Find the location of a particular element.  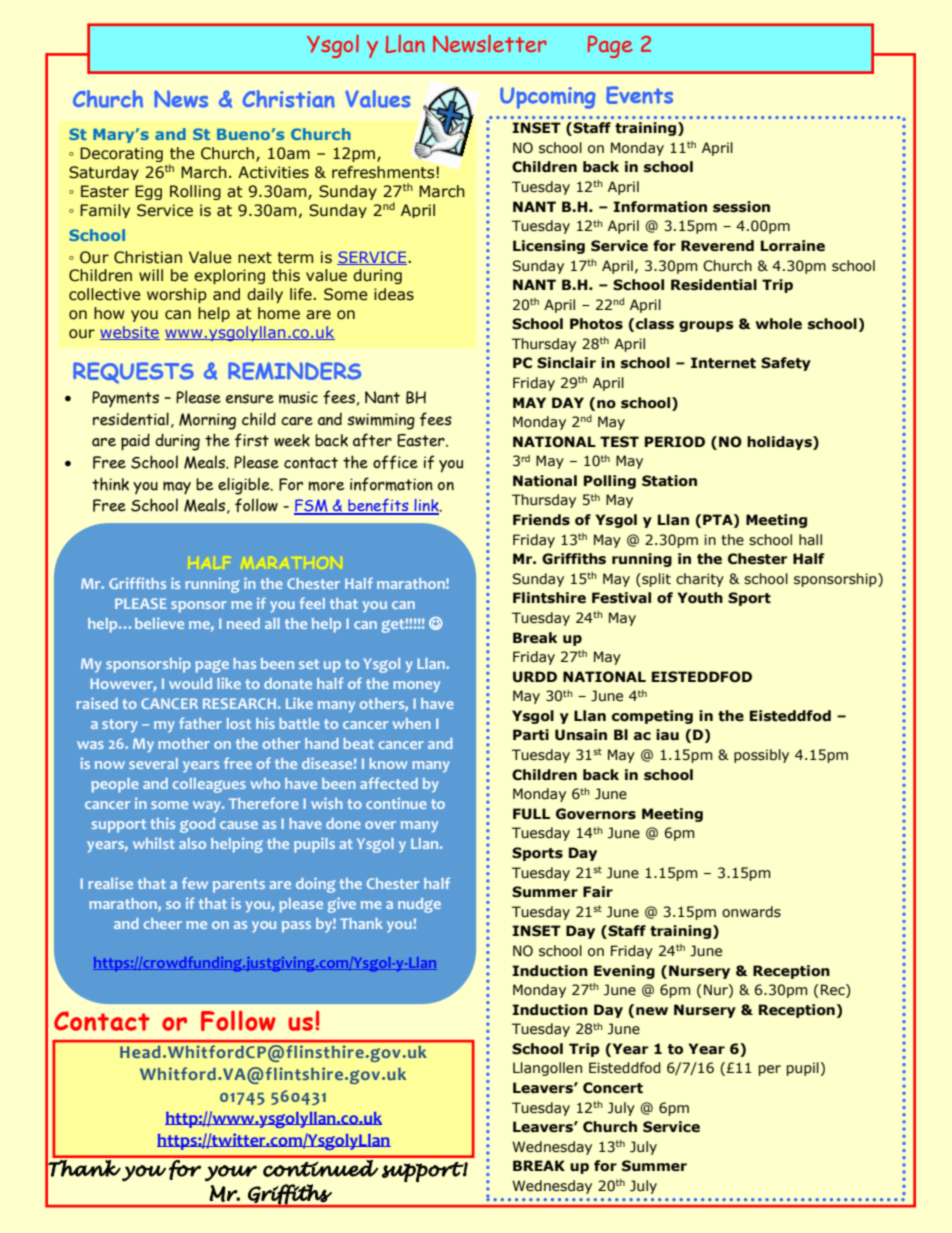

your is located at coordinates (231, 1173).
